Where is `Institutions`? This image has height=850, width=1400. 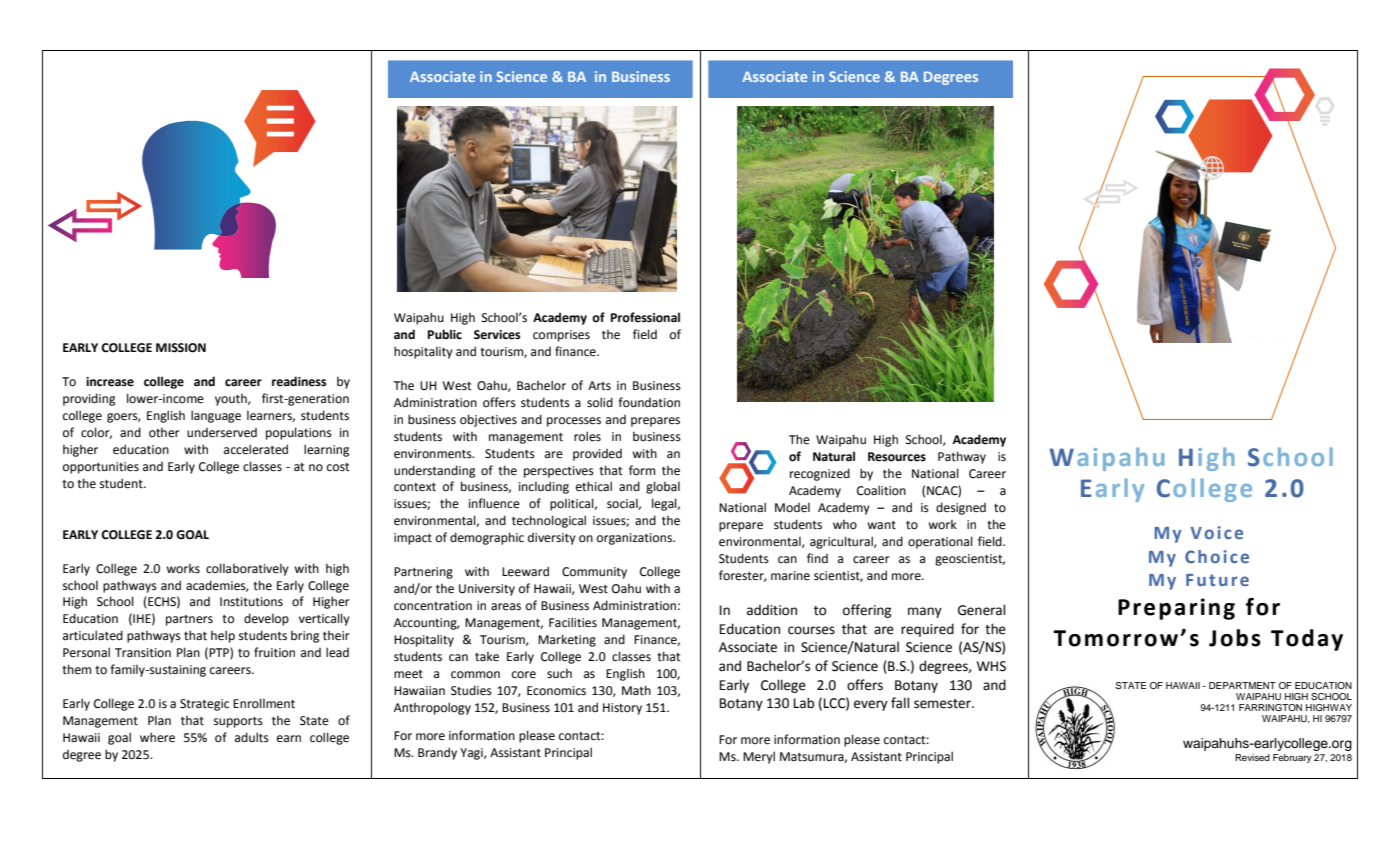 Institutions is located at coordinates (251, 602).
